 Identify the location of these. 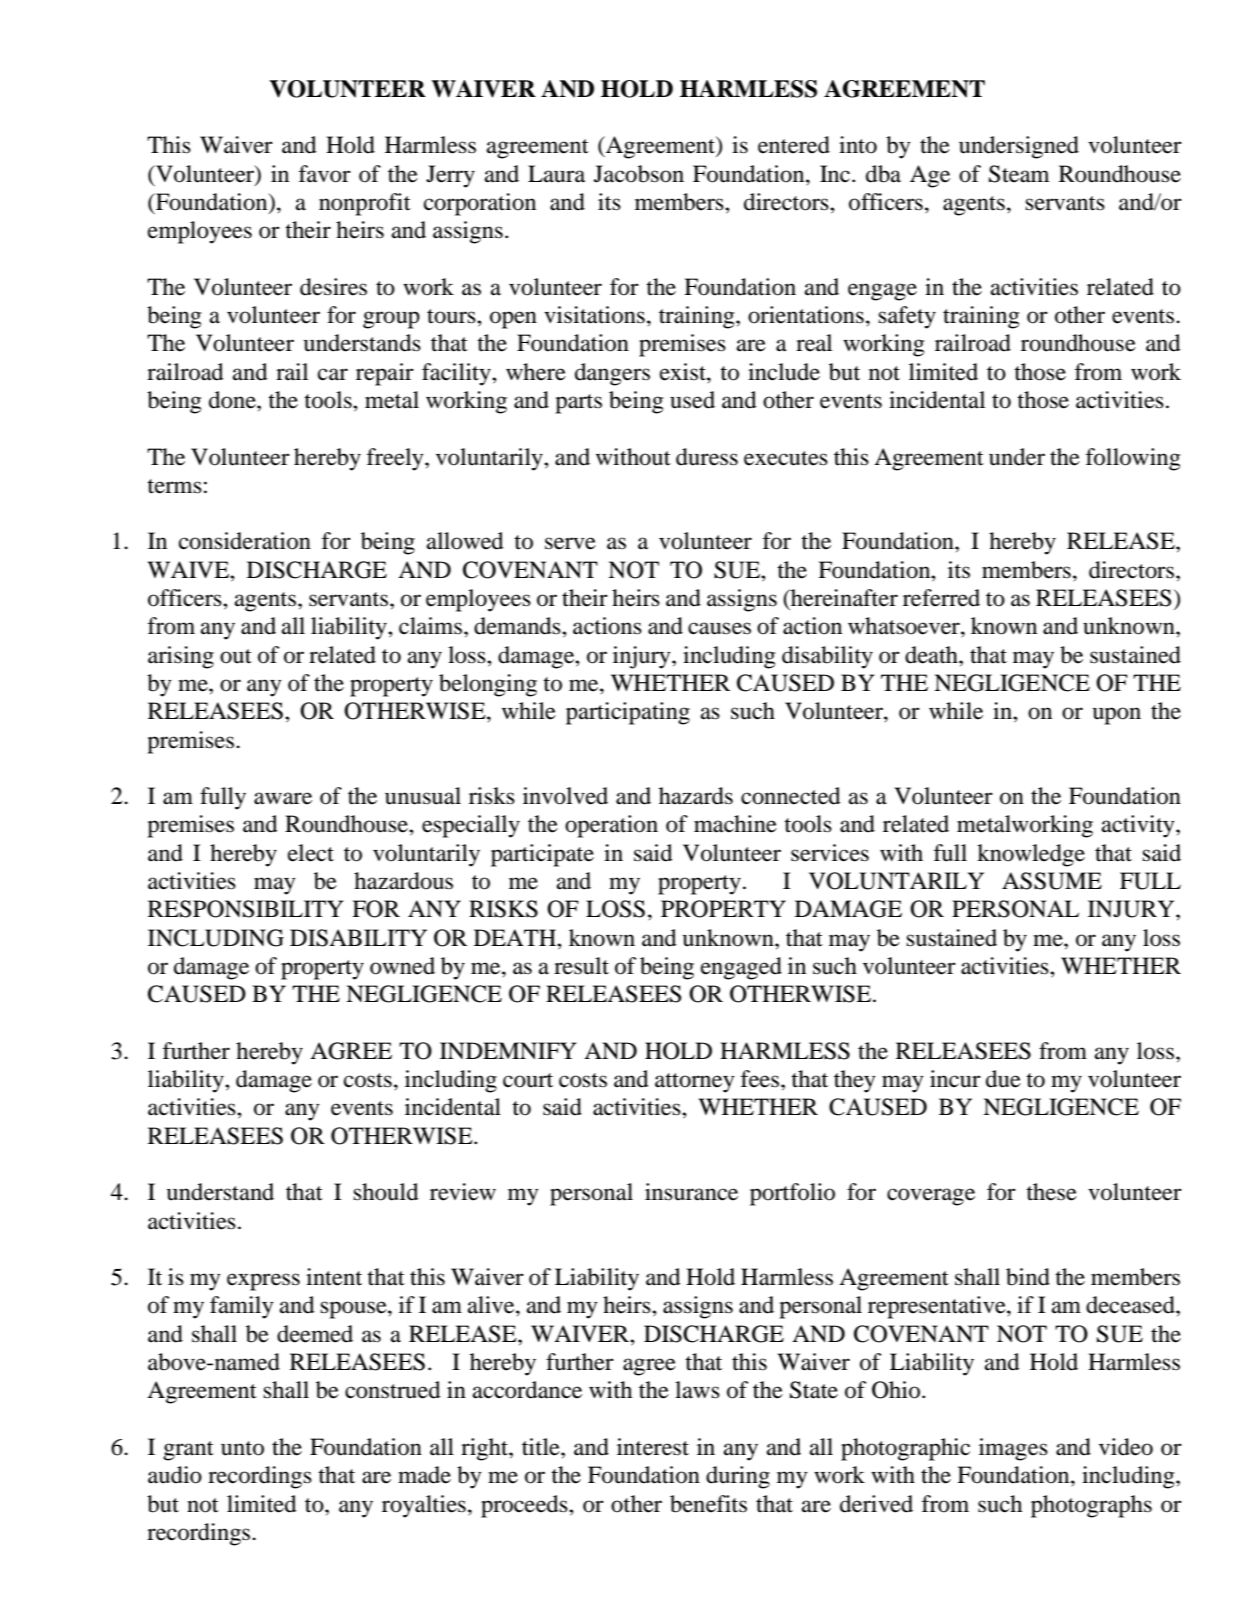
(1051, 1192).
